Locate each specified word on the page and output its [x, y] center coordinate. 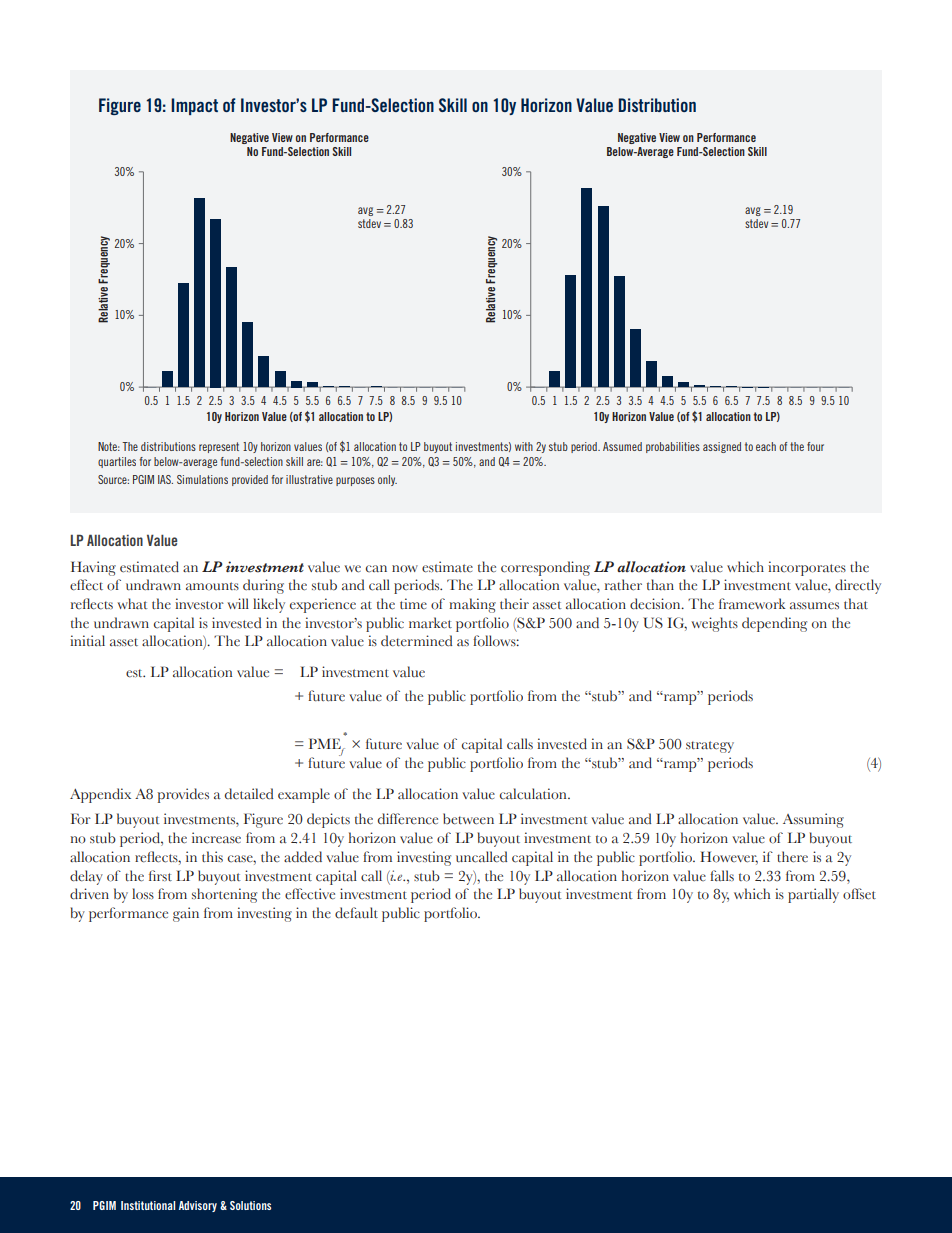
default [356, 913]
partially [813, 895]
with [524, 446]
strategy [710, 747]
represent [219, 447]
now [405, 569]
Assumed [622, 446]
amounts [212, 586]
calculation [534, 794]
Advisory [198, 1206]
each [766, 446]
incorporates [807, 568]
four [815, 446]
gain [186, 914]
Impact [194, 106]
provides [183, 795]
